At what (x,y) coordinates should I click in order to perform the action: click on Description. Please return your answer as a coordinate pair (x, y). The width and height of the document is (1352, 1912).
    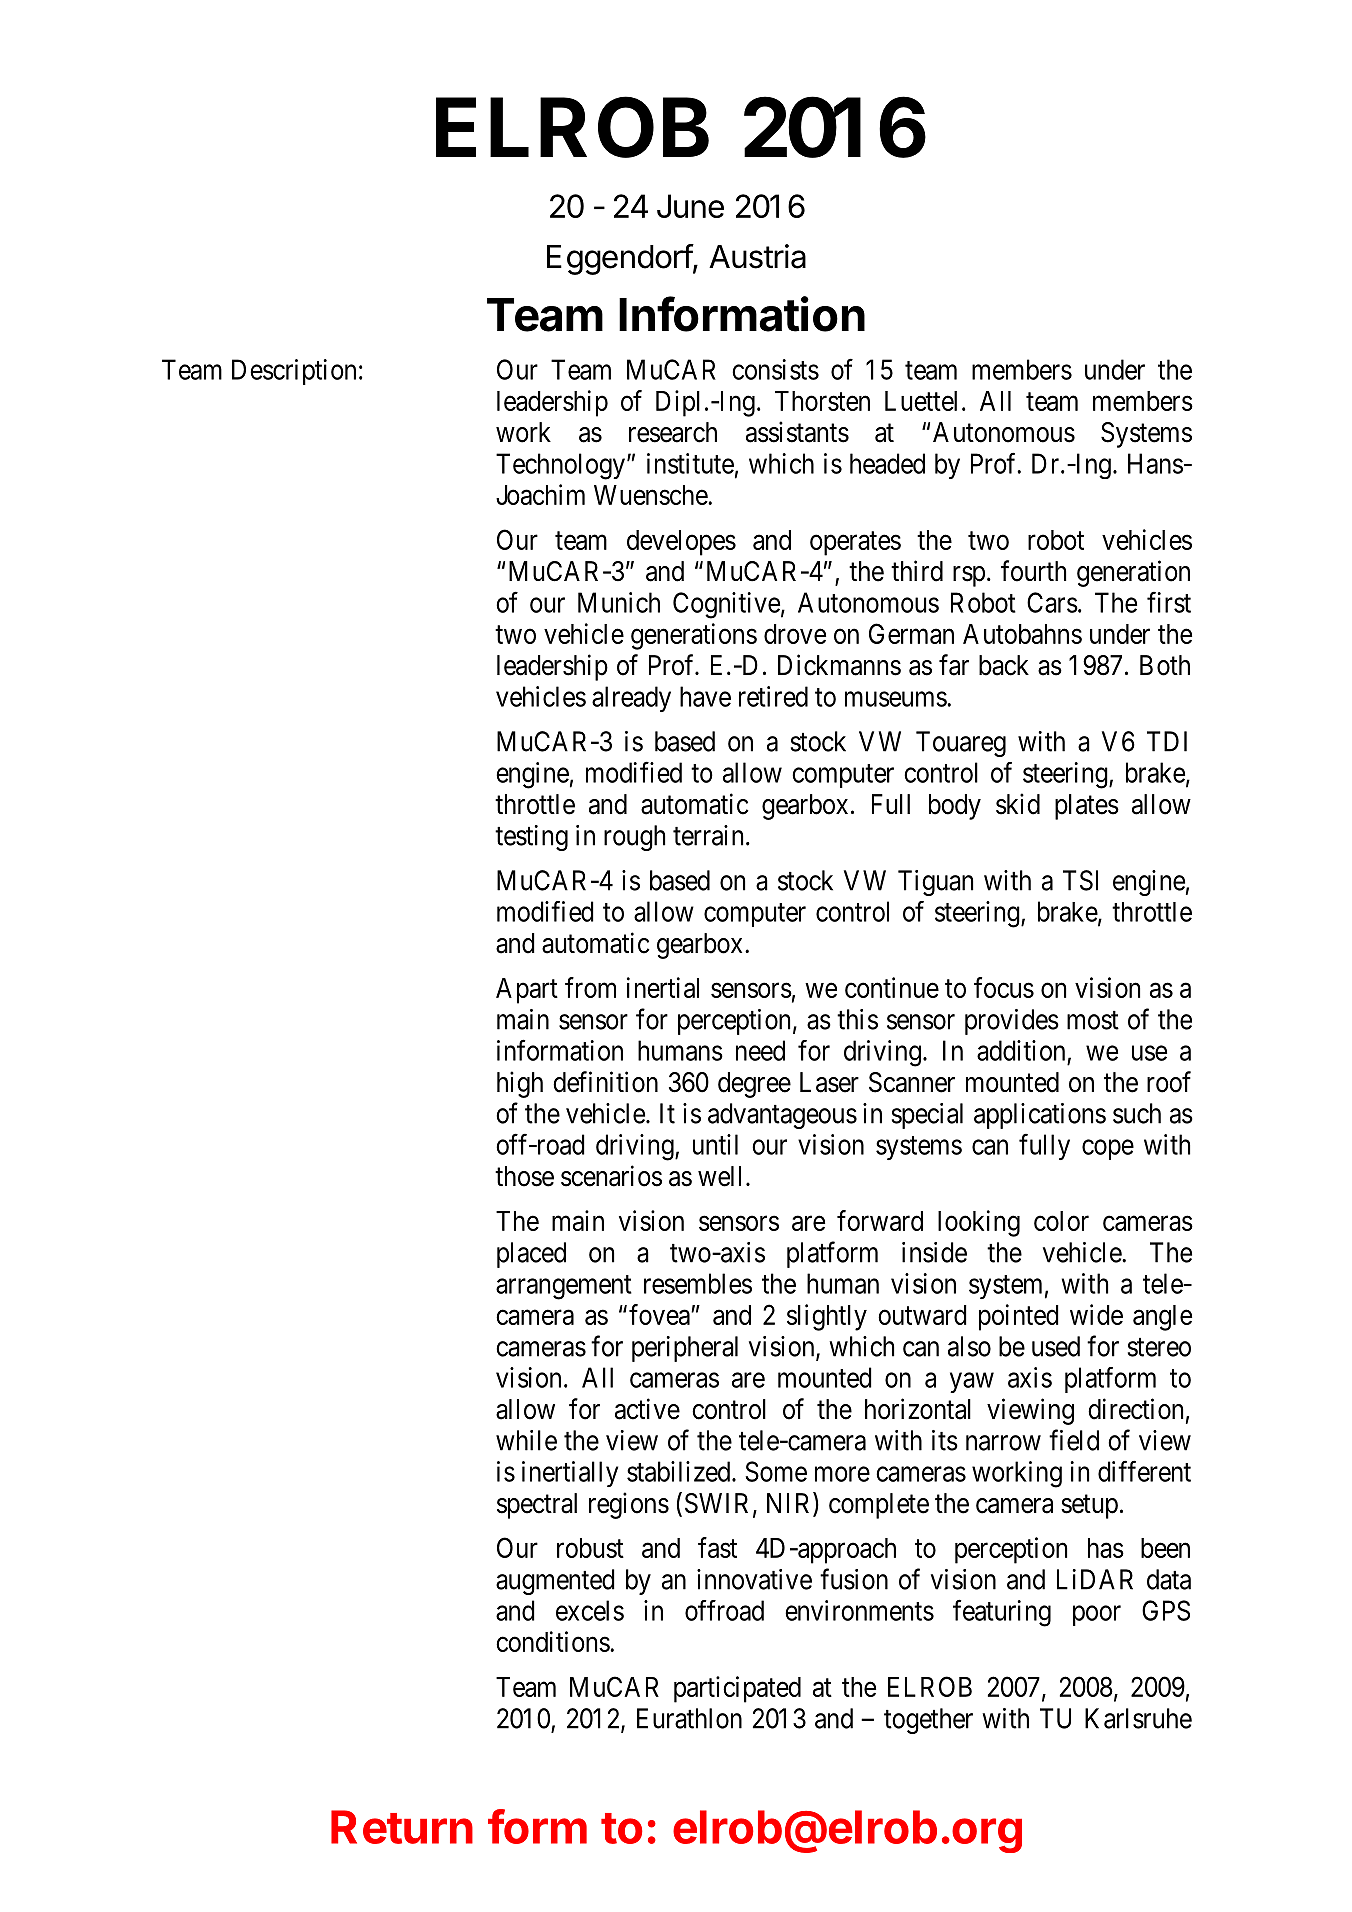
    Looking at the image, I should click on (294, 372).
